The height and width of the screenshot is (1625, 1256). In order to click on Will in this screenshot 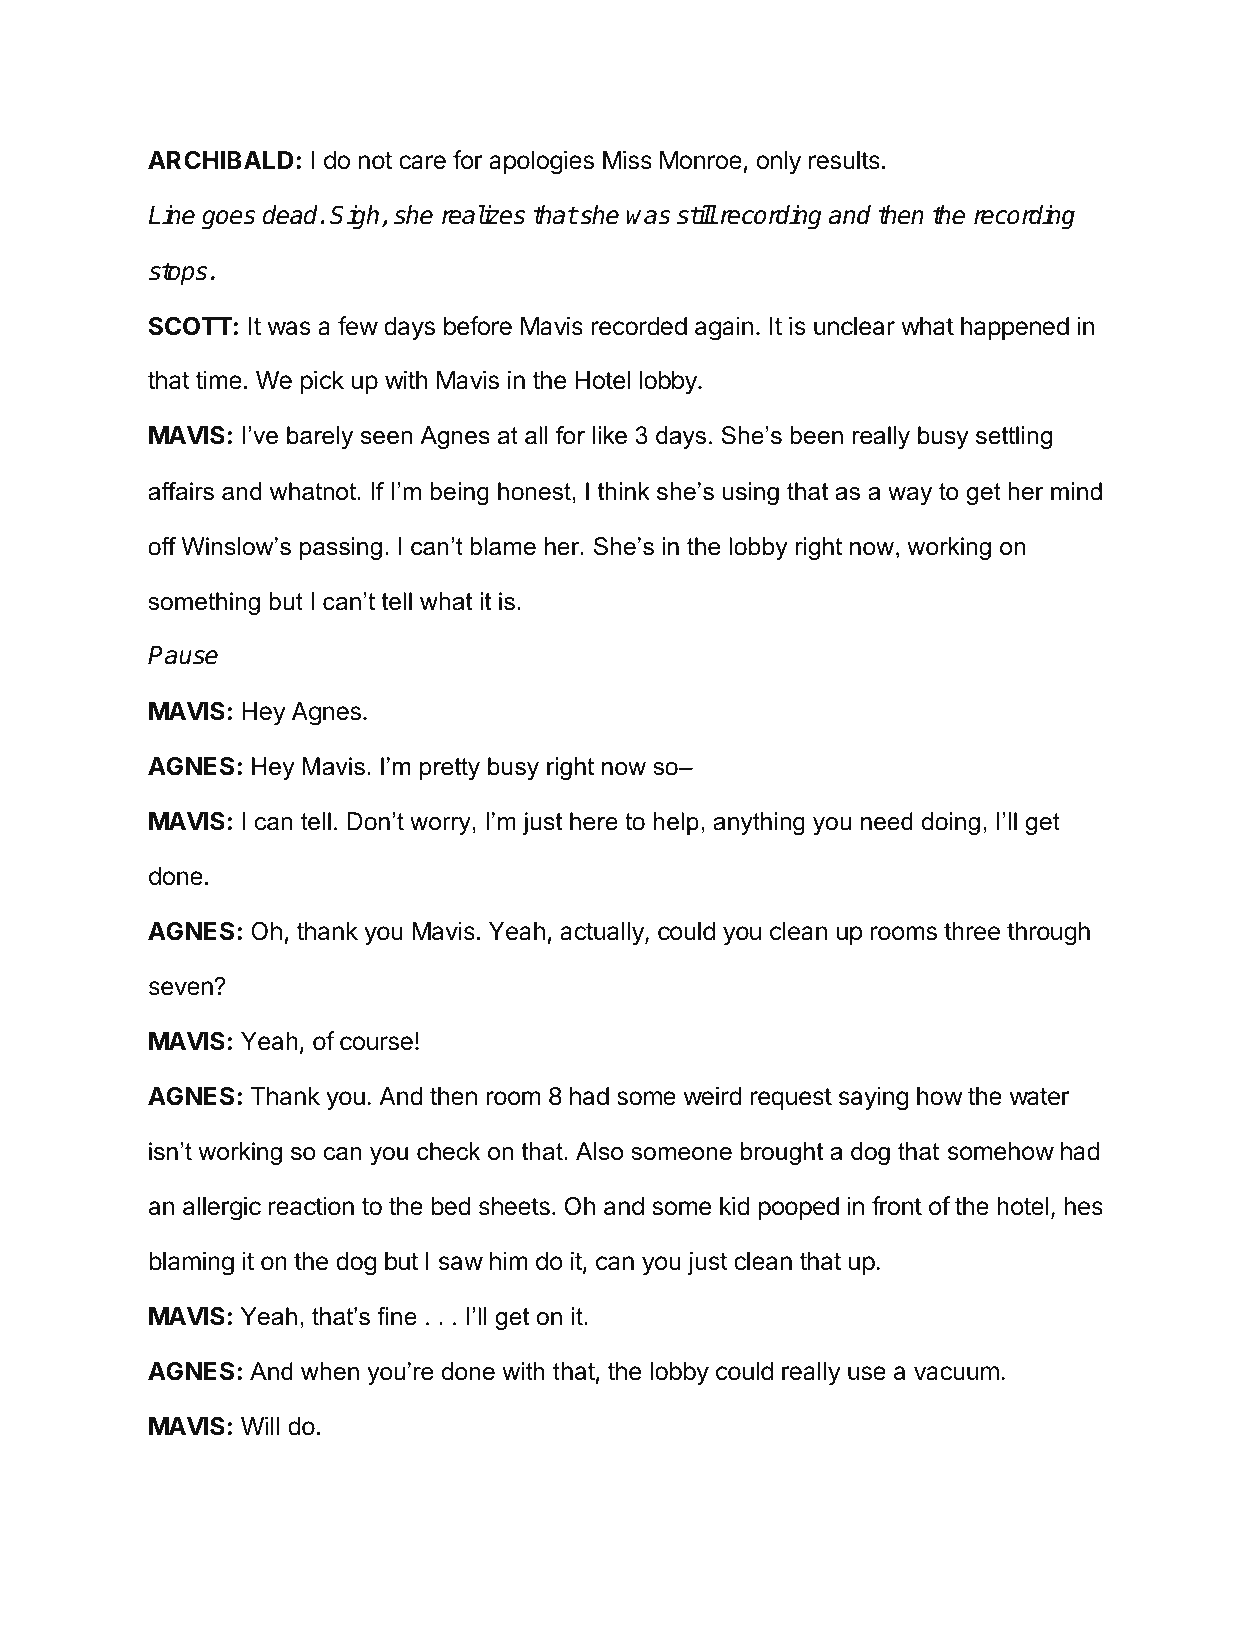, I will do `click(260, 1425)`.
